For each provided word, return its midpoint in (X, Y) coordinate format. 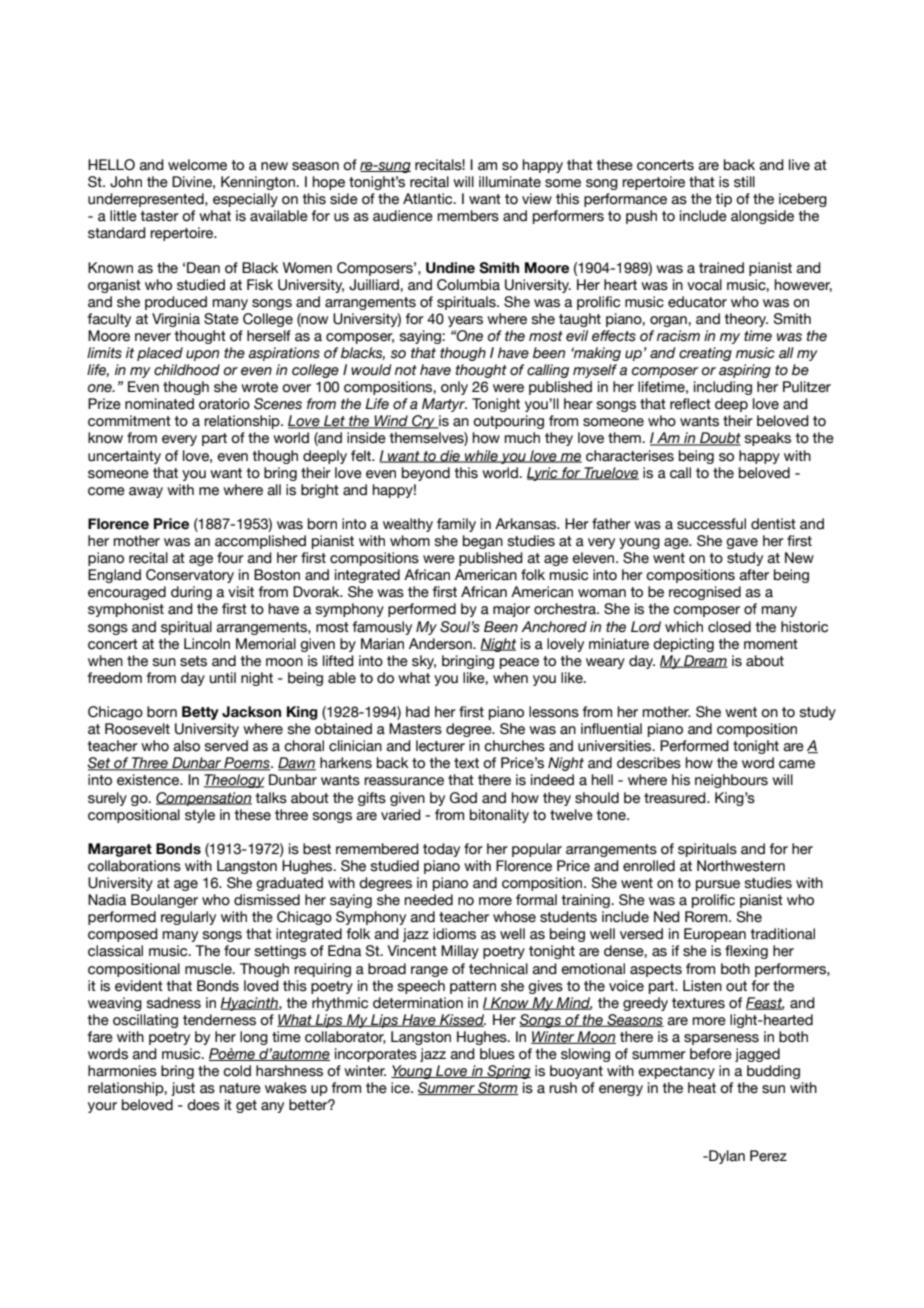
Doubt (719, 439)
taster (160, 216)
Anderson (441, 644)
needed (429, 900)
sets (193, 661)
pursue (718, 885)
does (203, 1105)
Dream (705, 661)
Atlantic (429, 199)
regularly (188, 918)
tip (724, 200)
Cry (423, 422)
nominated (159, 404)
